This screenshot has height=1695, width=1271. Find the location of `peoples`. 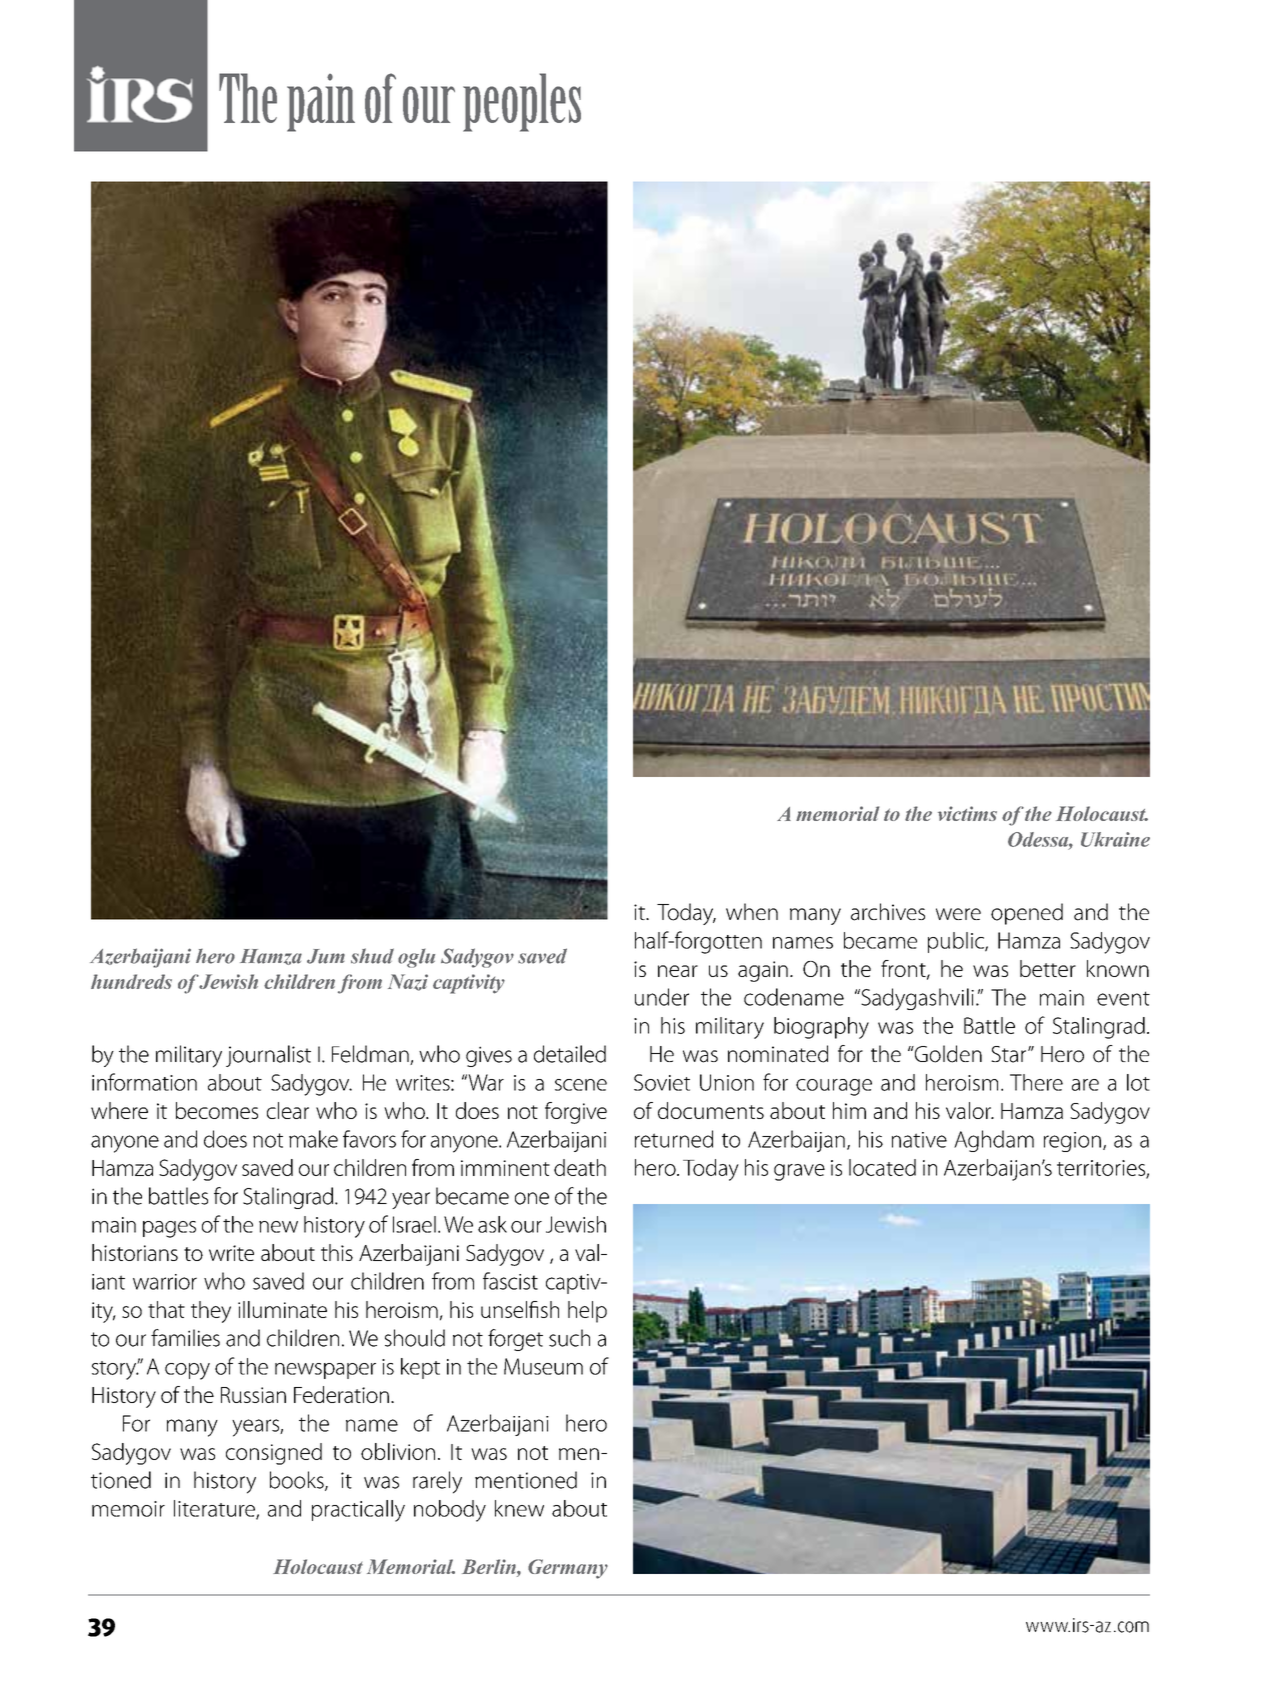

peoples is located at coordinates (522, 102).
